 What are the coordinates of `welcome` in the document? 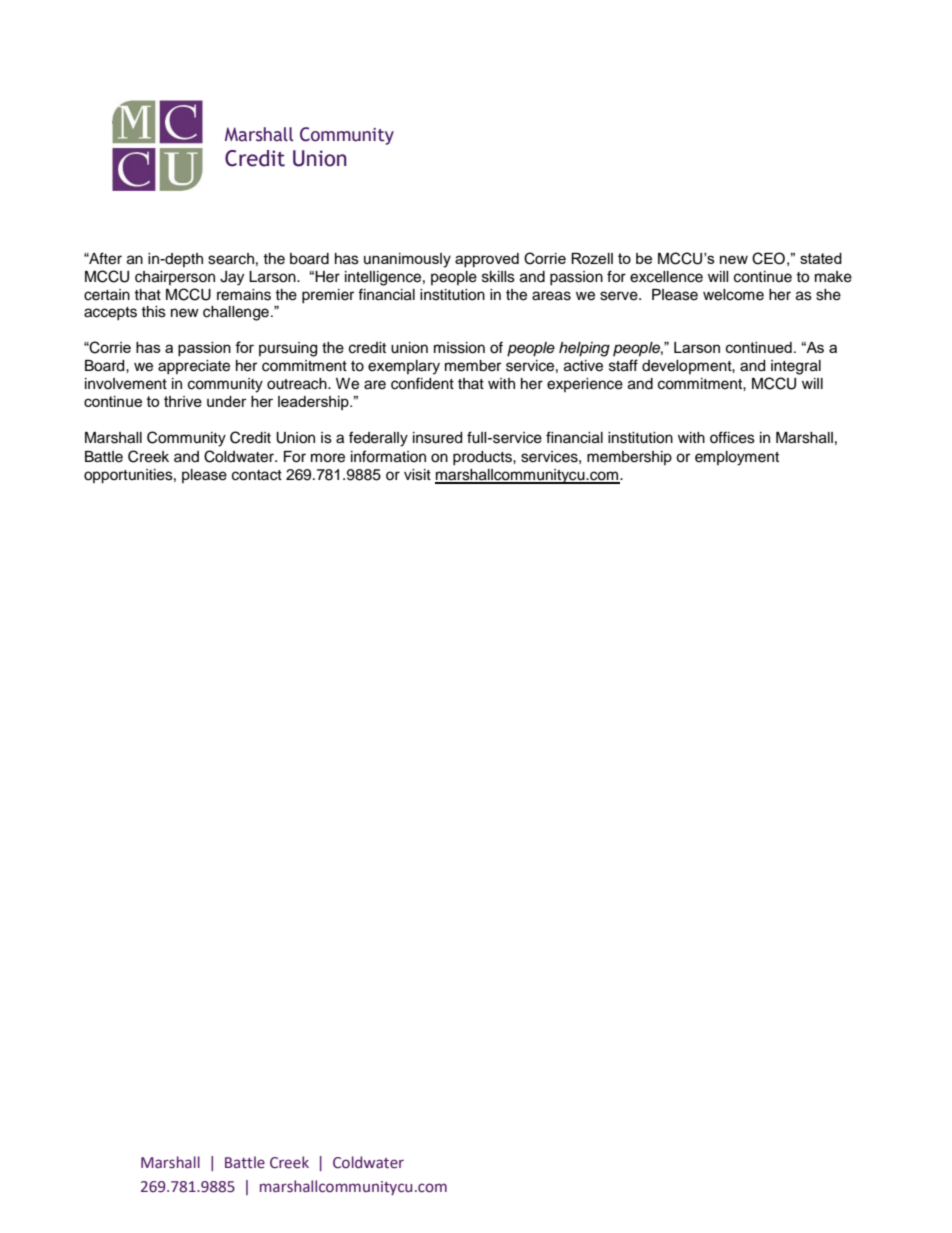 It's located at (733, 295).
